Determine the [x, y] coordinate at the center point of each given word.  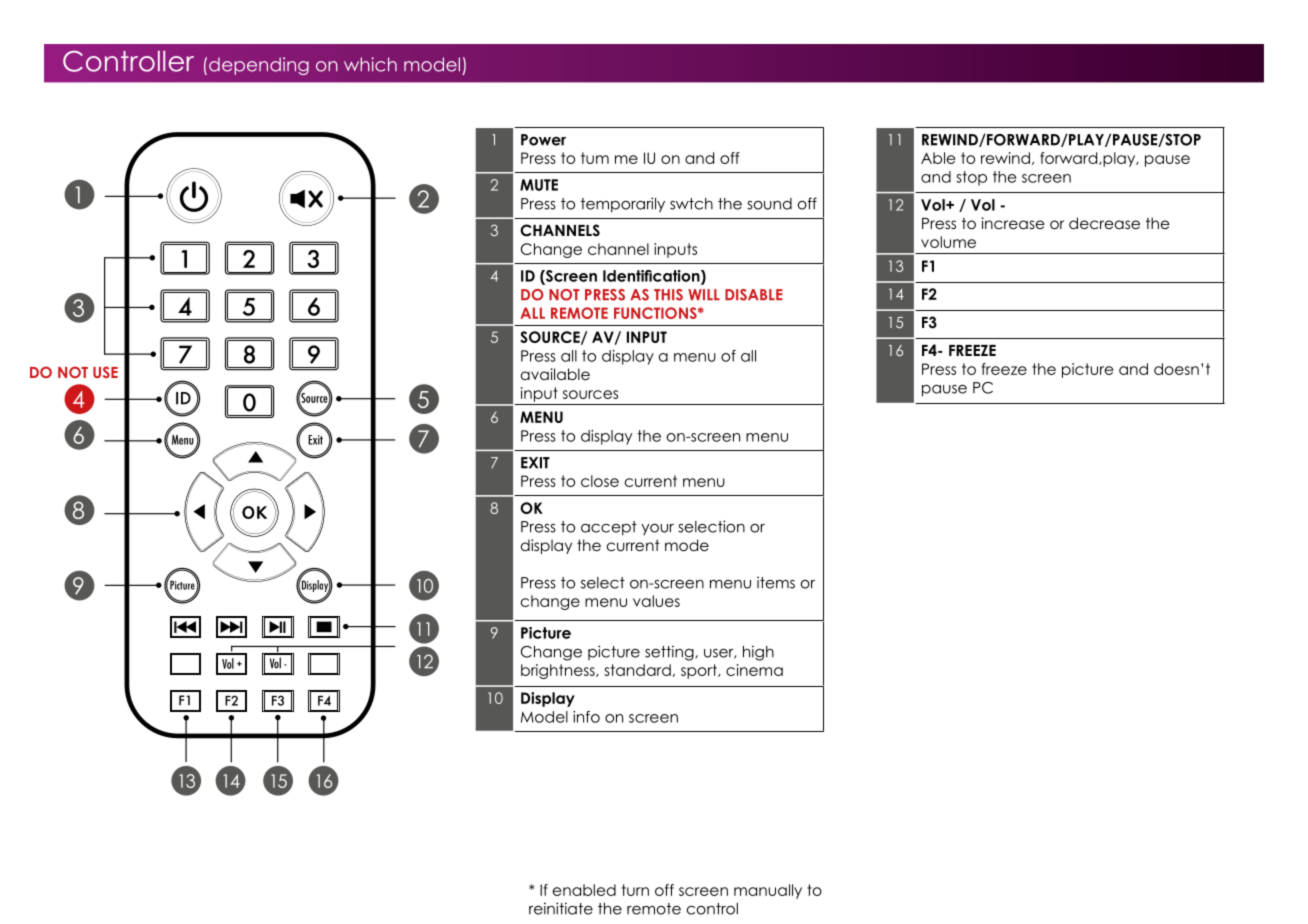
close [600, 481]
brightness [559, 671]
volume [948, 242]
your [657, 529]
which [370, 64]
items [776, 582]
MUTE [539, 185]
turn [635, 890]
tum [595, 158]
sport [700, 671]
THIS [668, 295]
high [758, 653]
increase [1013, 223]
